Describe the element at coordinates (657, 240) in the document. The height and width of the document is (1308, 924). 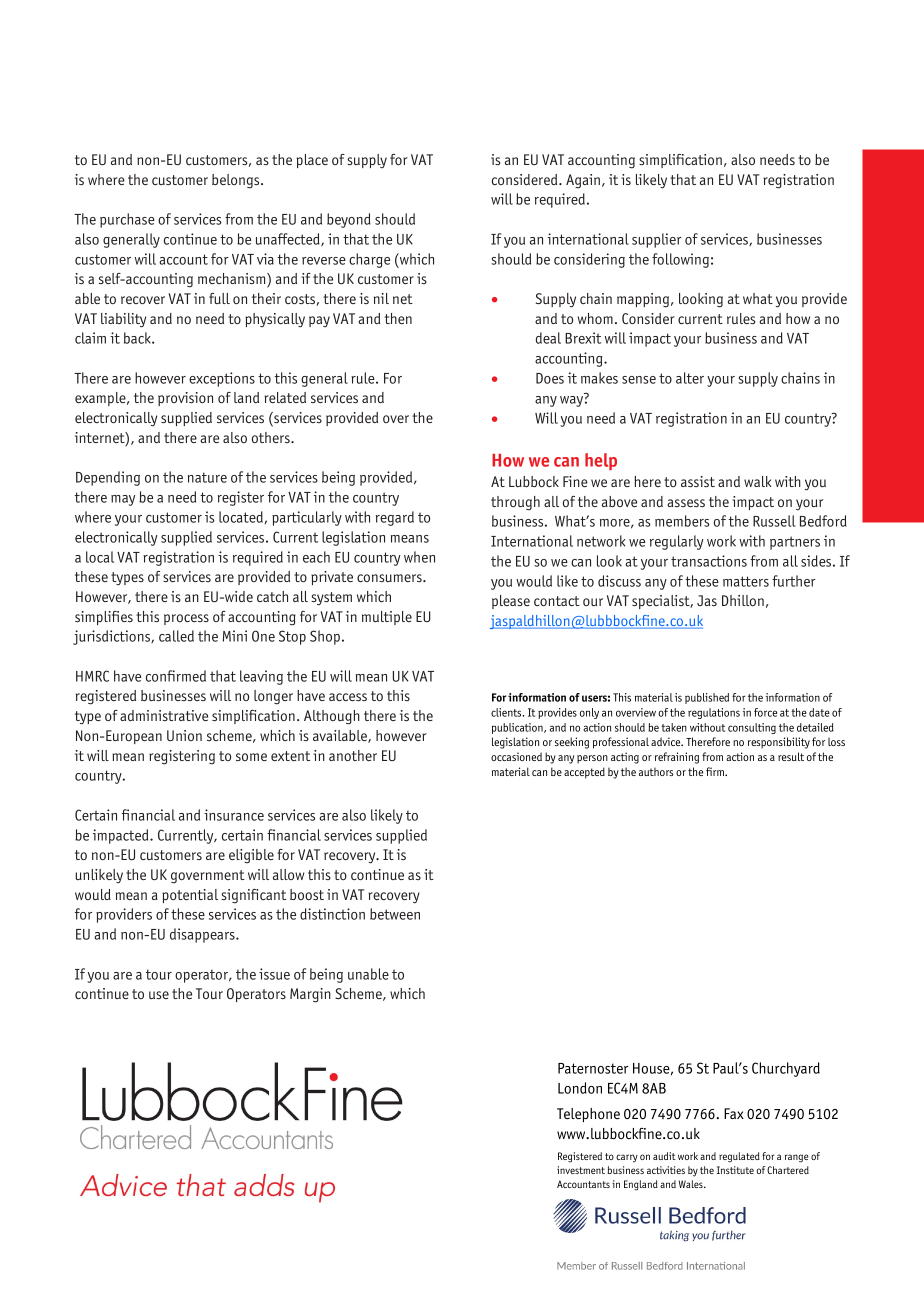
I see `supplier` at that location.
